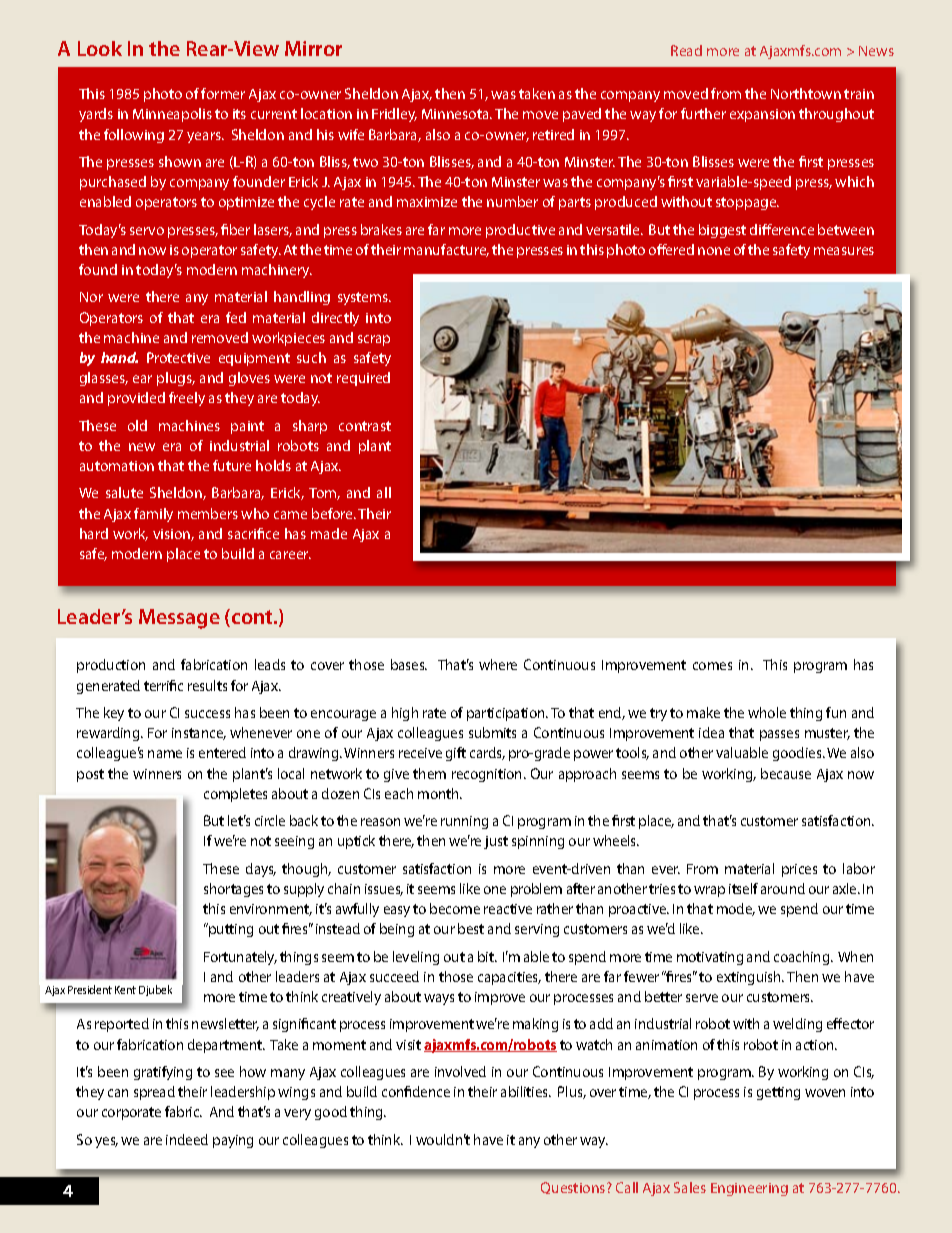 The height and width of the screenshot is (1233, 952). I want to click on Message, so click(179, 619).
